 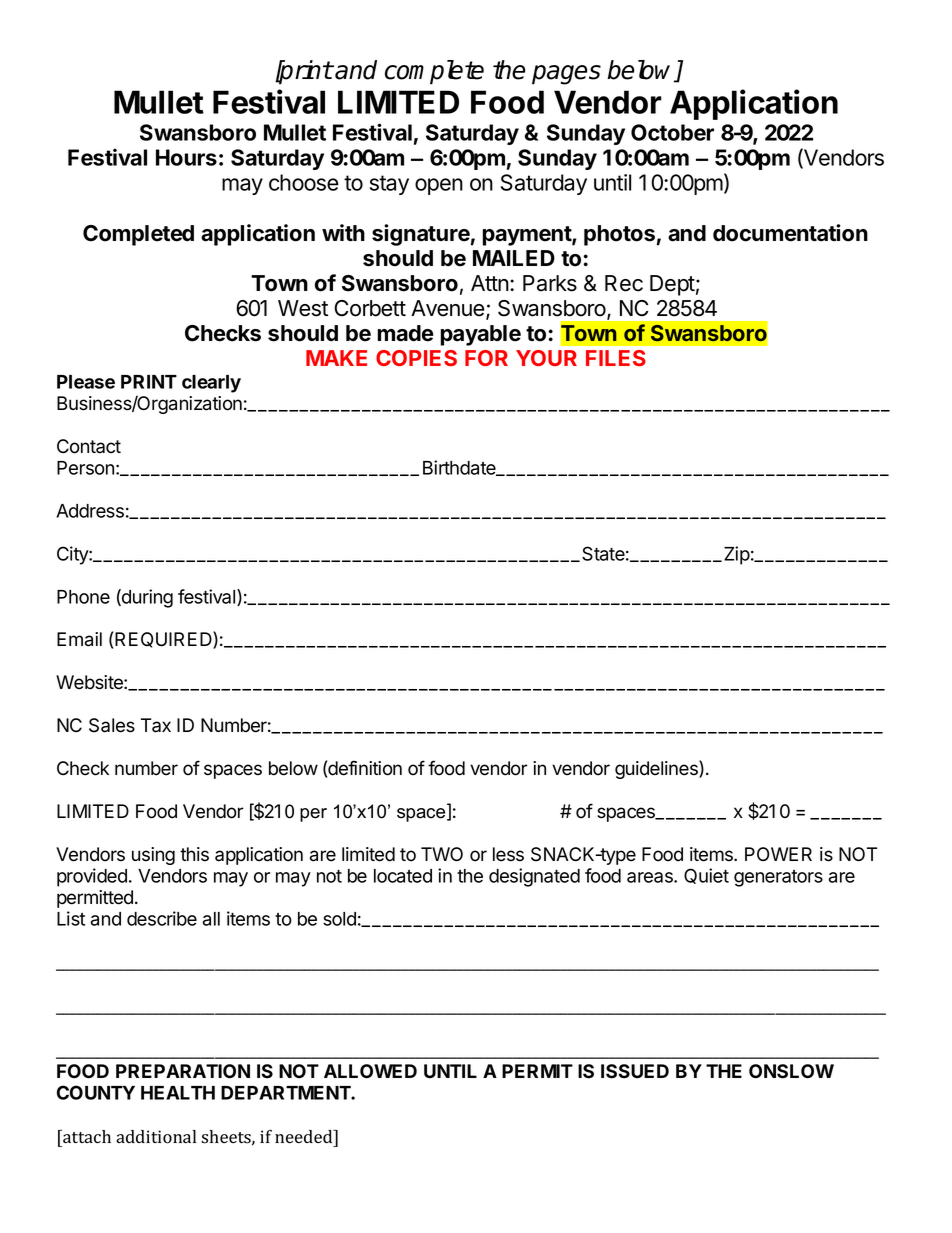 What do you see at coordinates (370, 1071) in the screenshot?
I see `ALLOWED` at bounding box center [370, 1071].
